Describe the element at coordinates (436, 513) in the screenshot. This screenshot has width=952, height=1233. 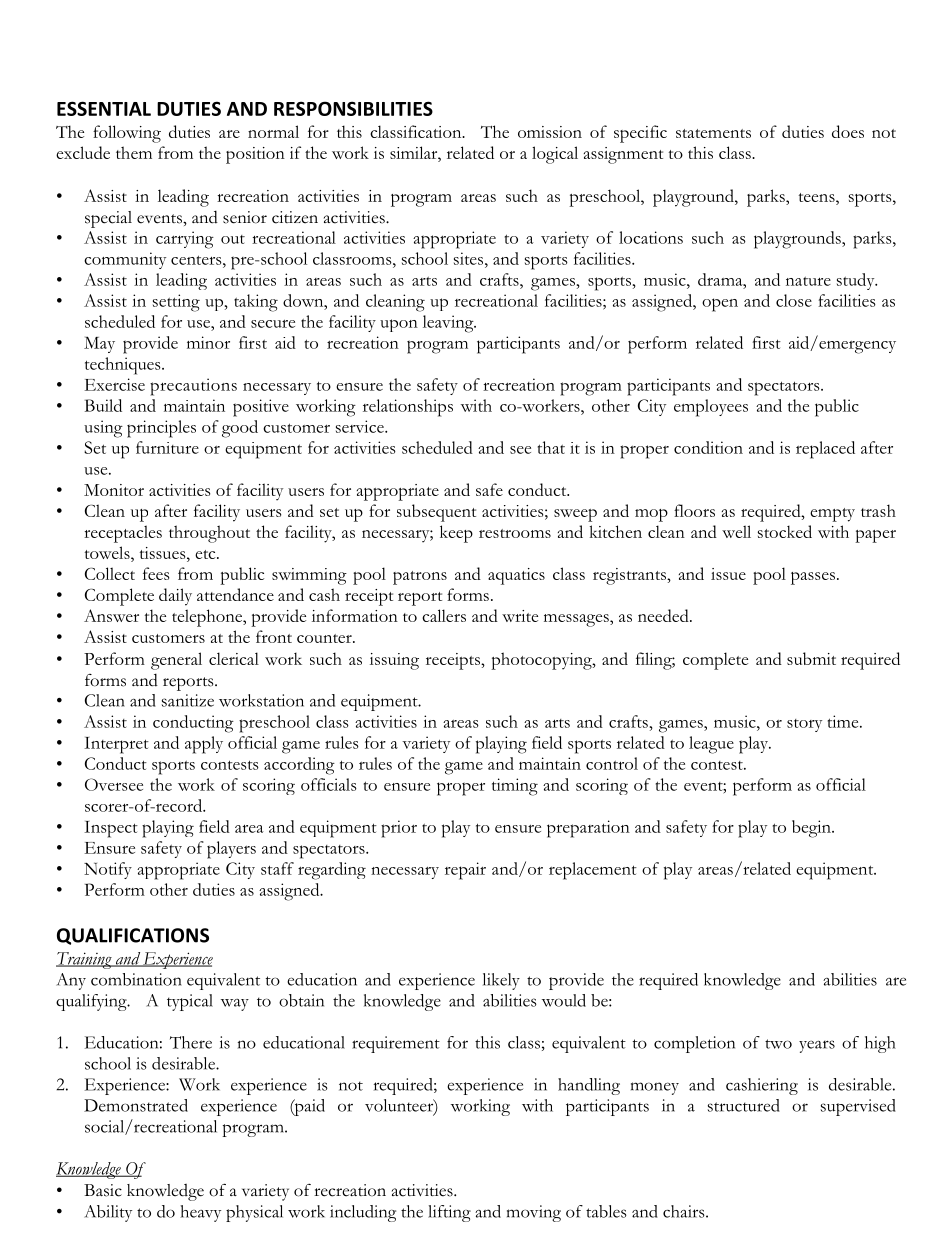
I see `subsequent` at that location.
